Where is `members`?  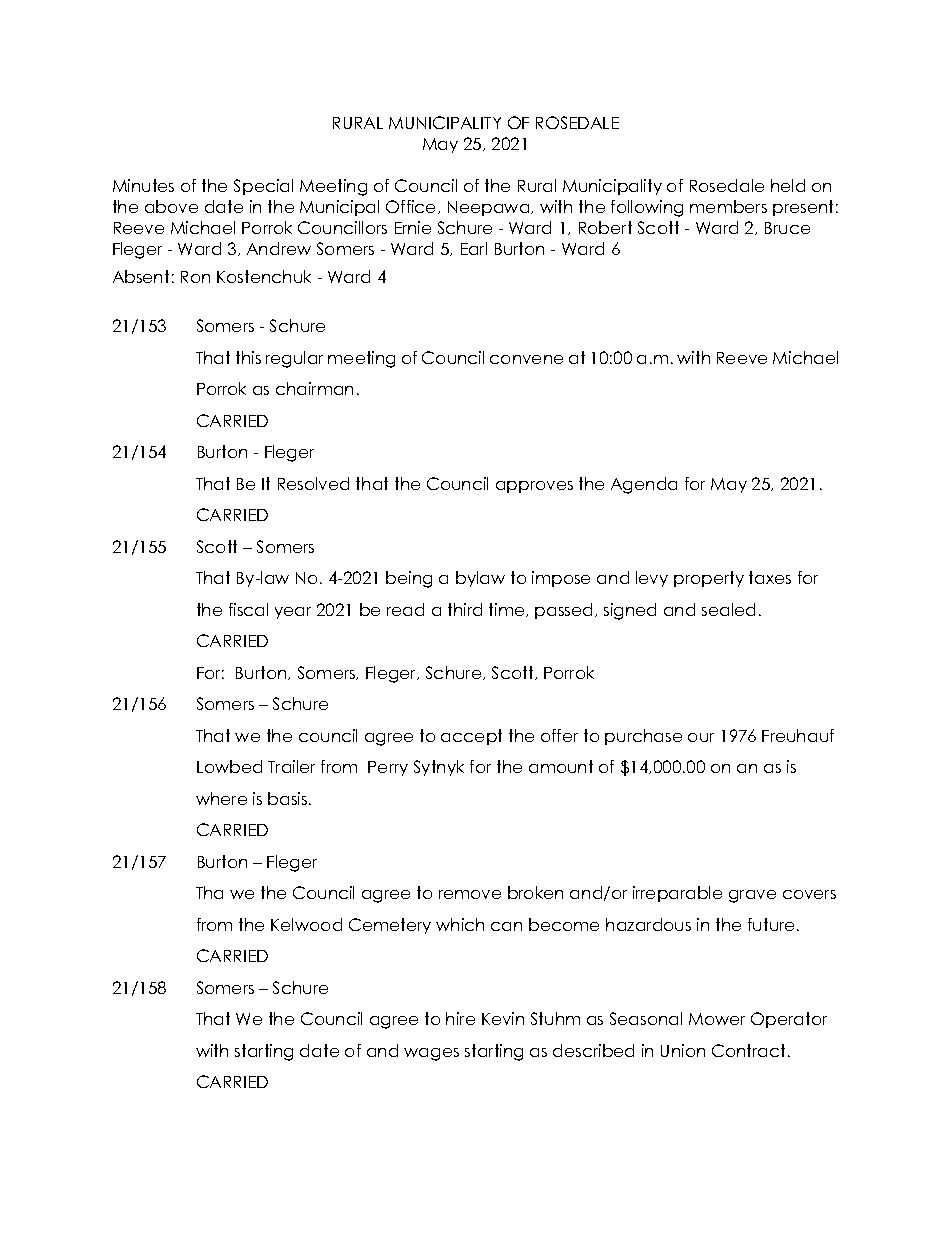
members is located at coordinates (728, 206).
